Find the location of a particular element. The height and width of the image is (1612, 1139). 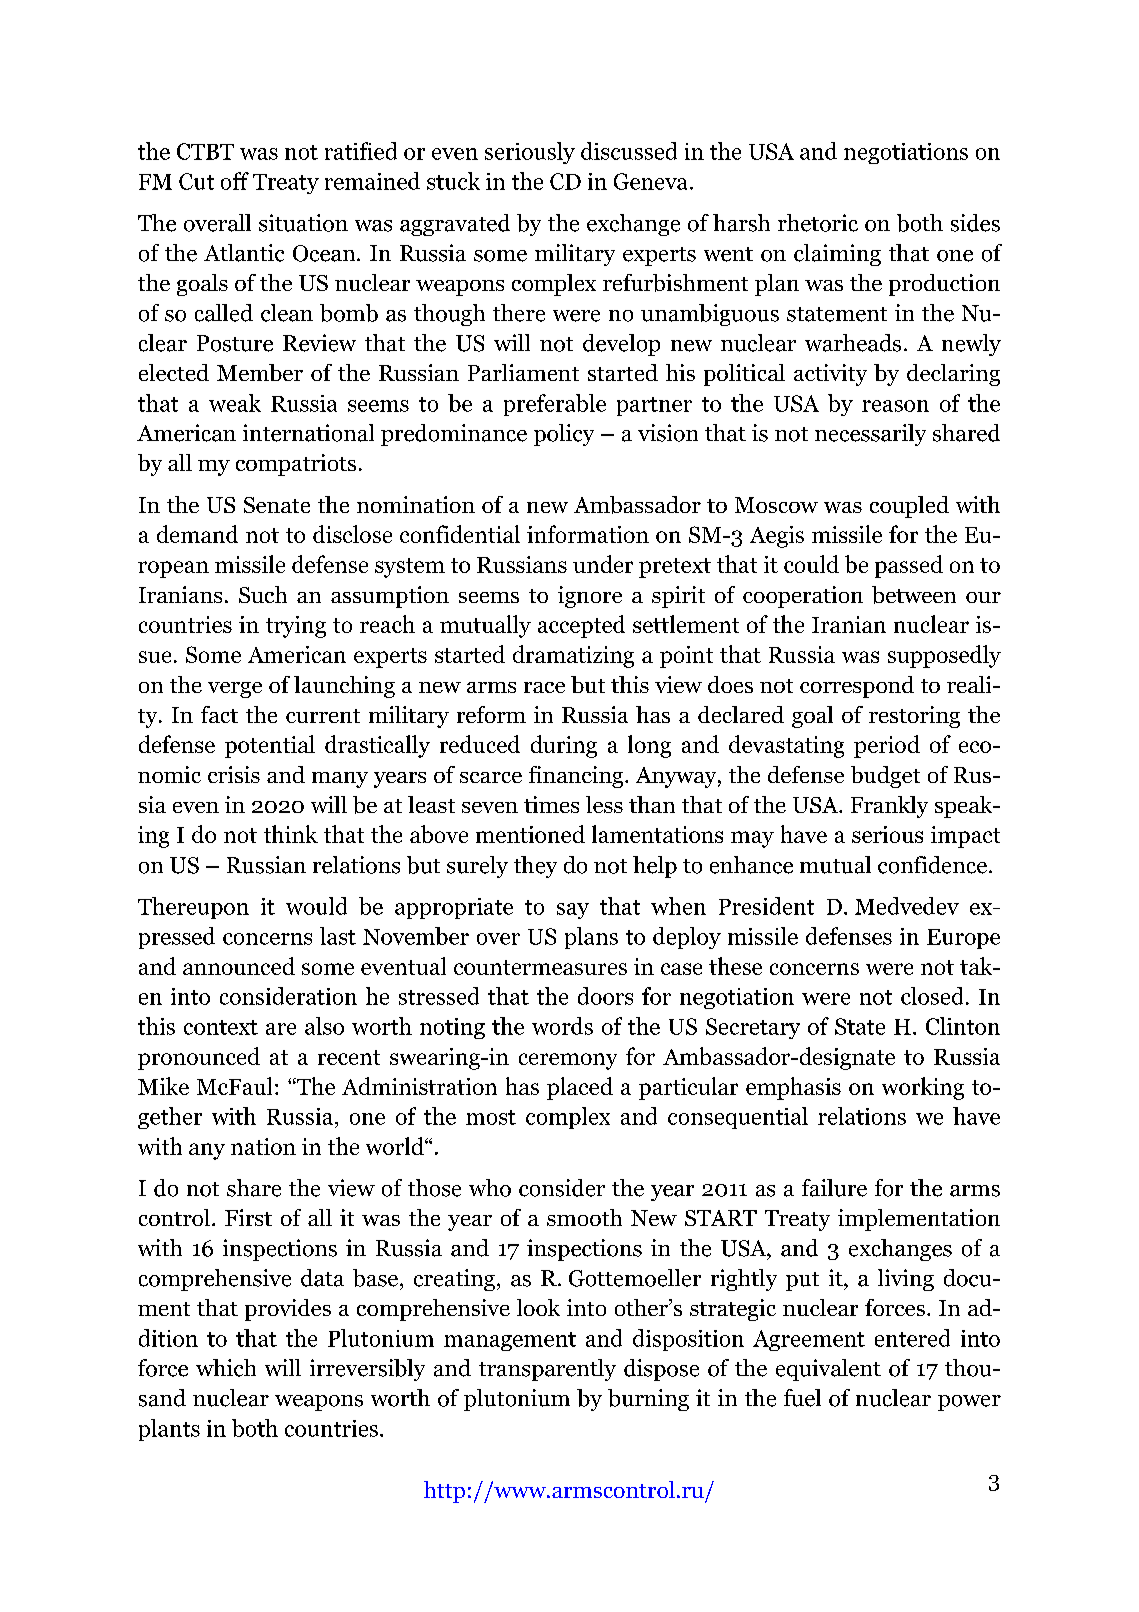

Senate is located at coordinates (277, 505).
